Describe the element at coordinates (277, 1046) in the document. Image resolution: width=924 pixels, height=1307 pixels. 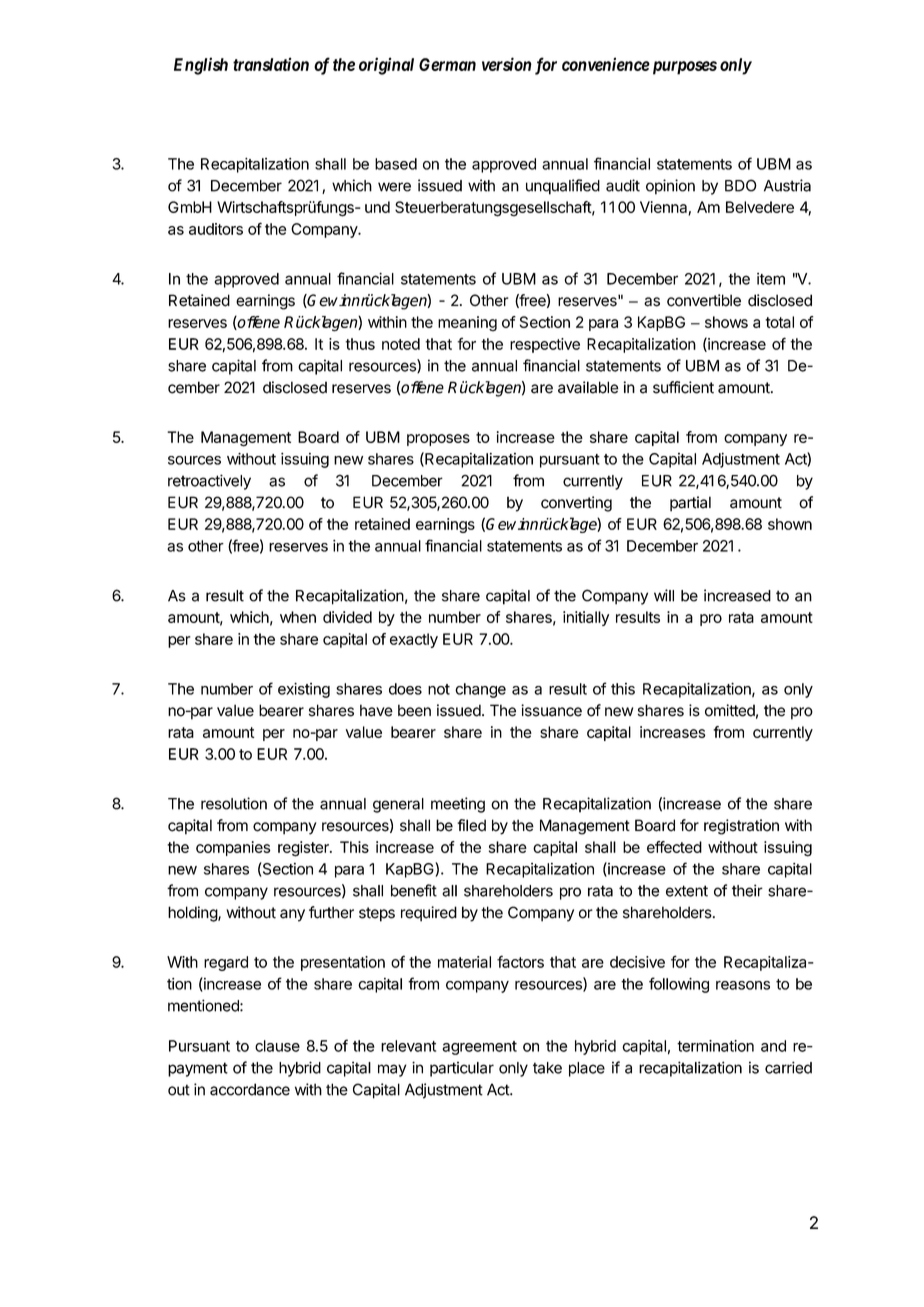
I see `clause` at that location.
